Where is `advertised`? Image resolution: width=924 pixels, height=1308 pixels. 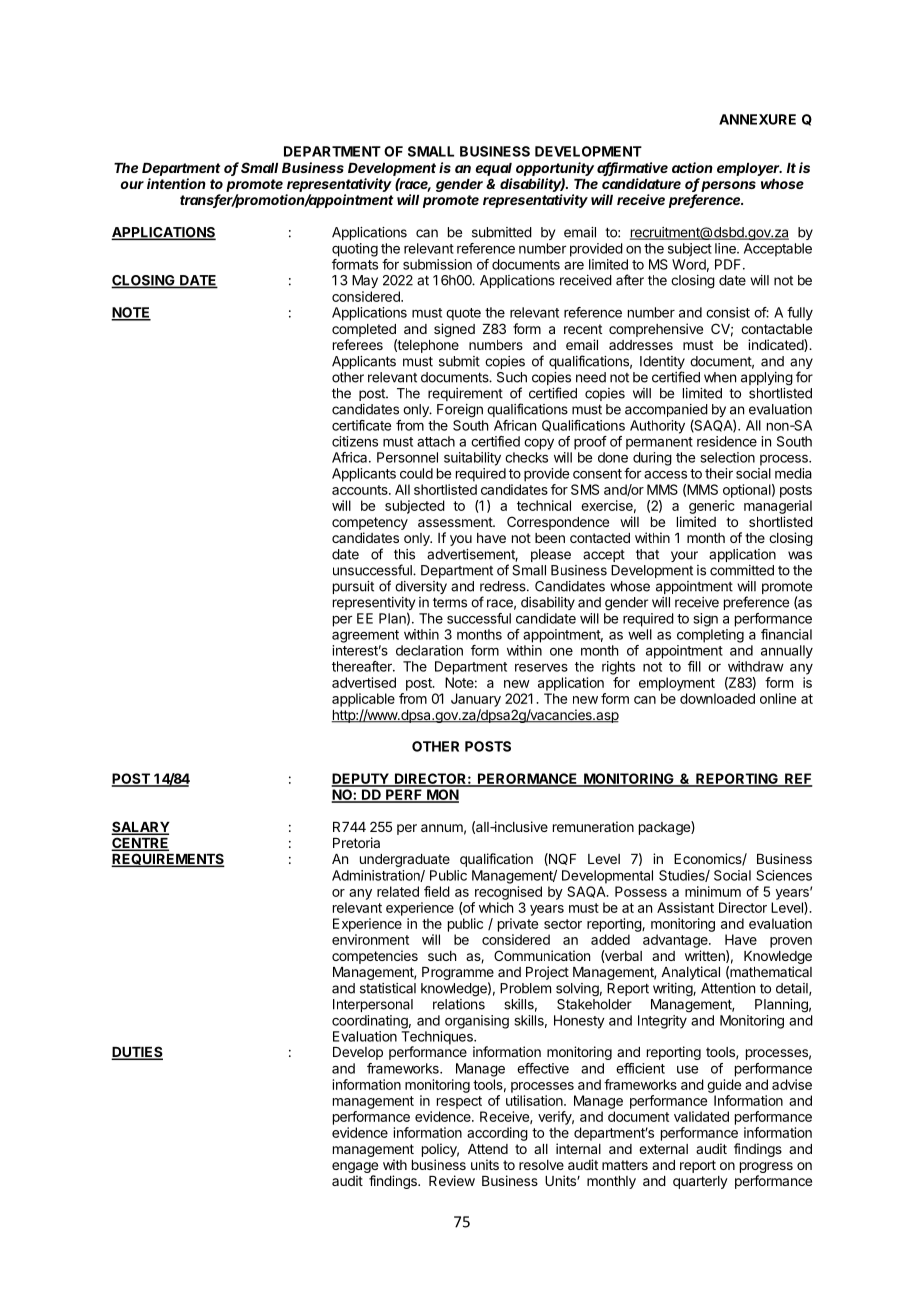
advertised is located at coordinates (364, 682).
